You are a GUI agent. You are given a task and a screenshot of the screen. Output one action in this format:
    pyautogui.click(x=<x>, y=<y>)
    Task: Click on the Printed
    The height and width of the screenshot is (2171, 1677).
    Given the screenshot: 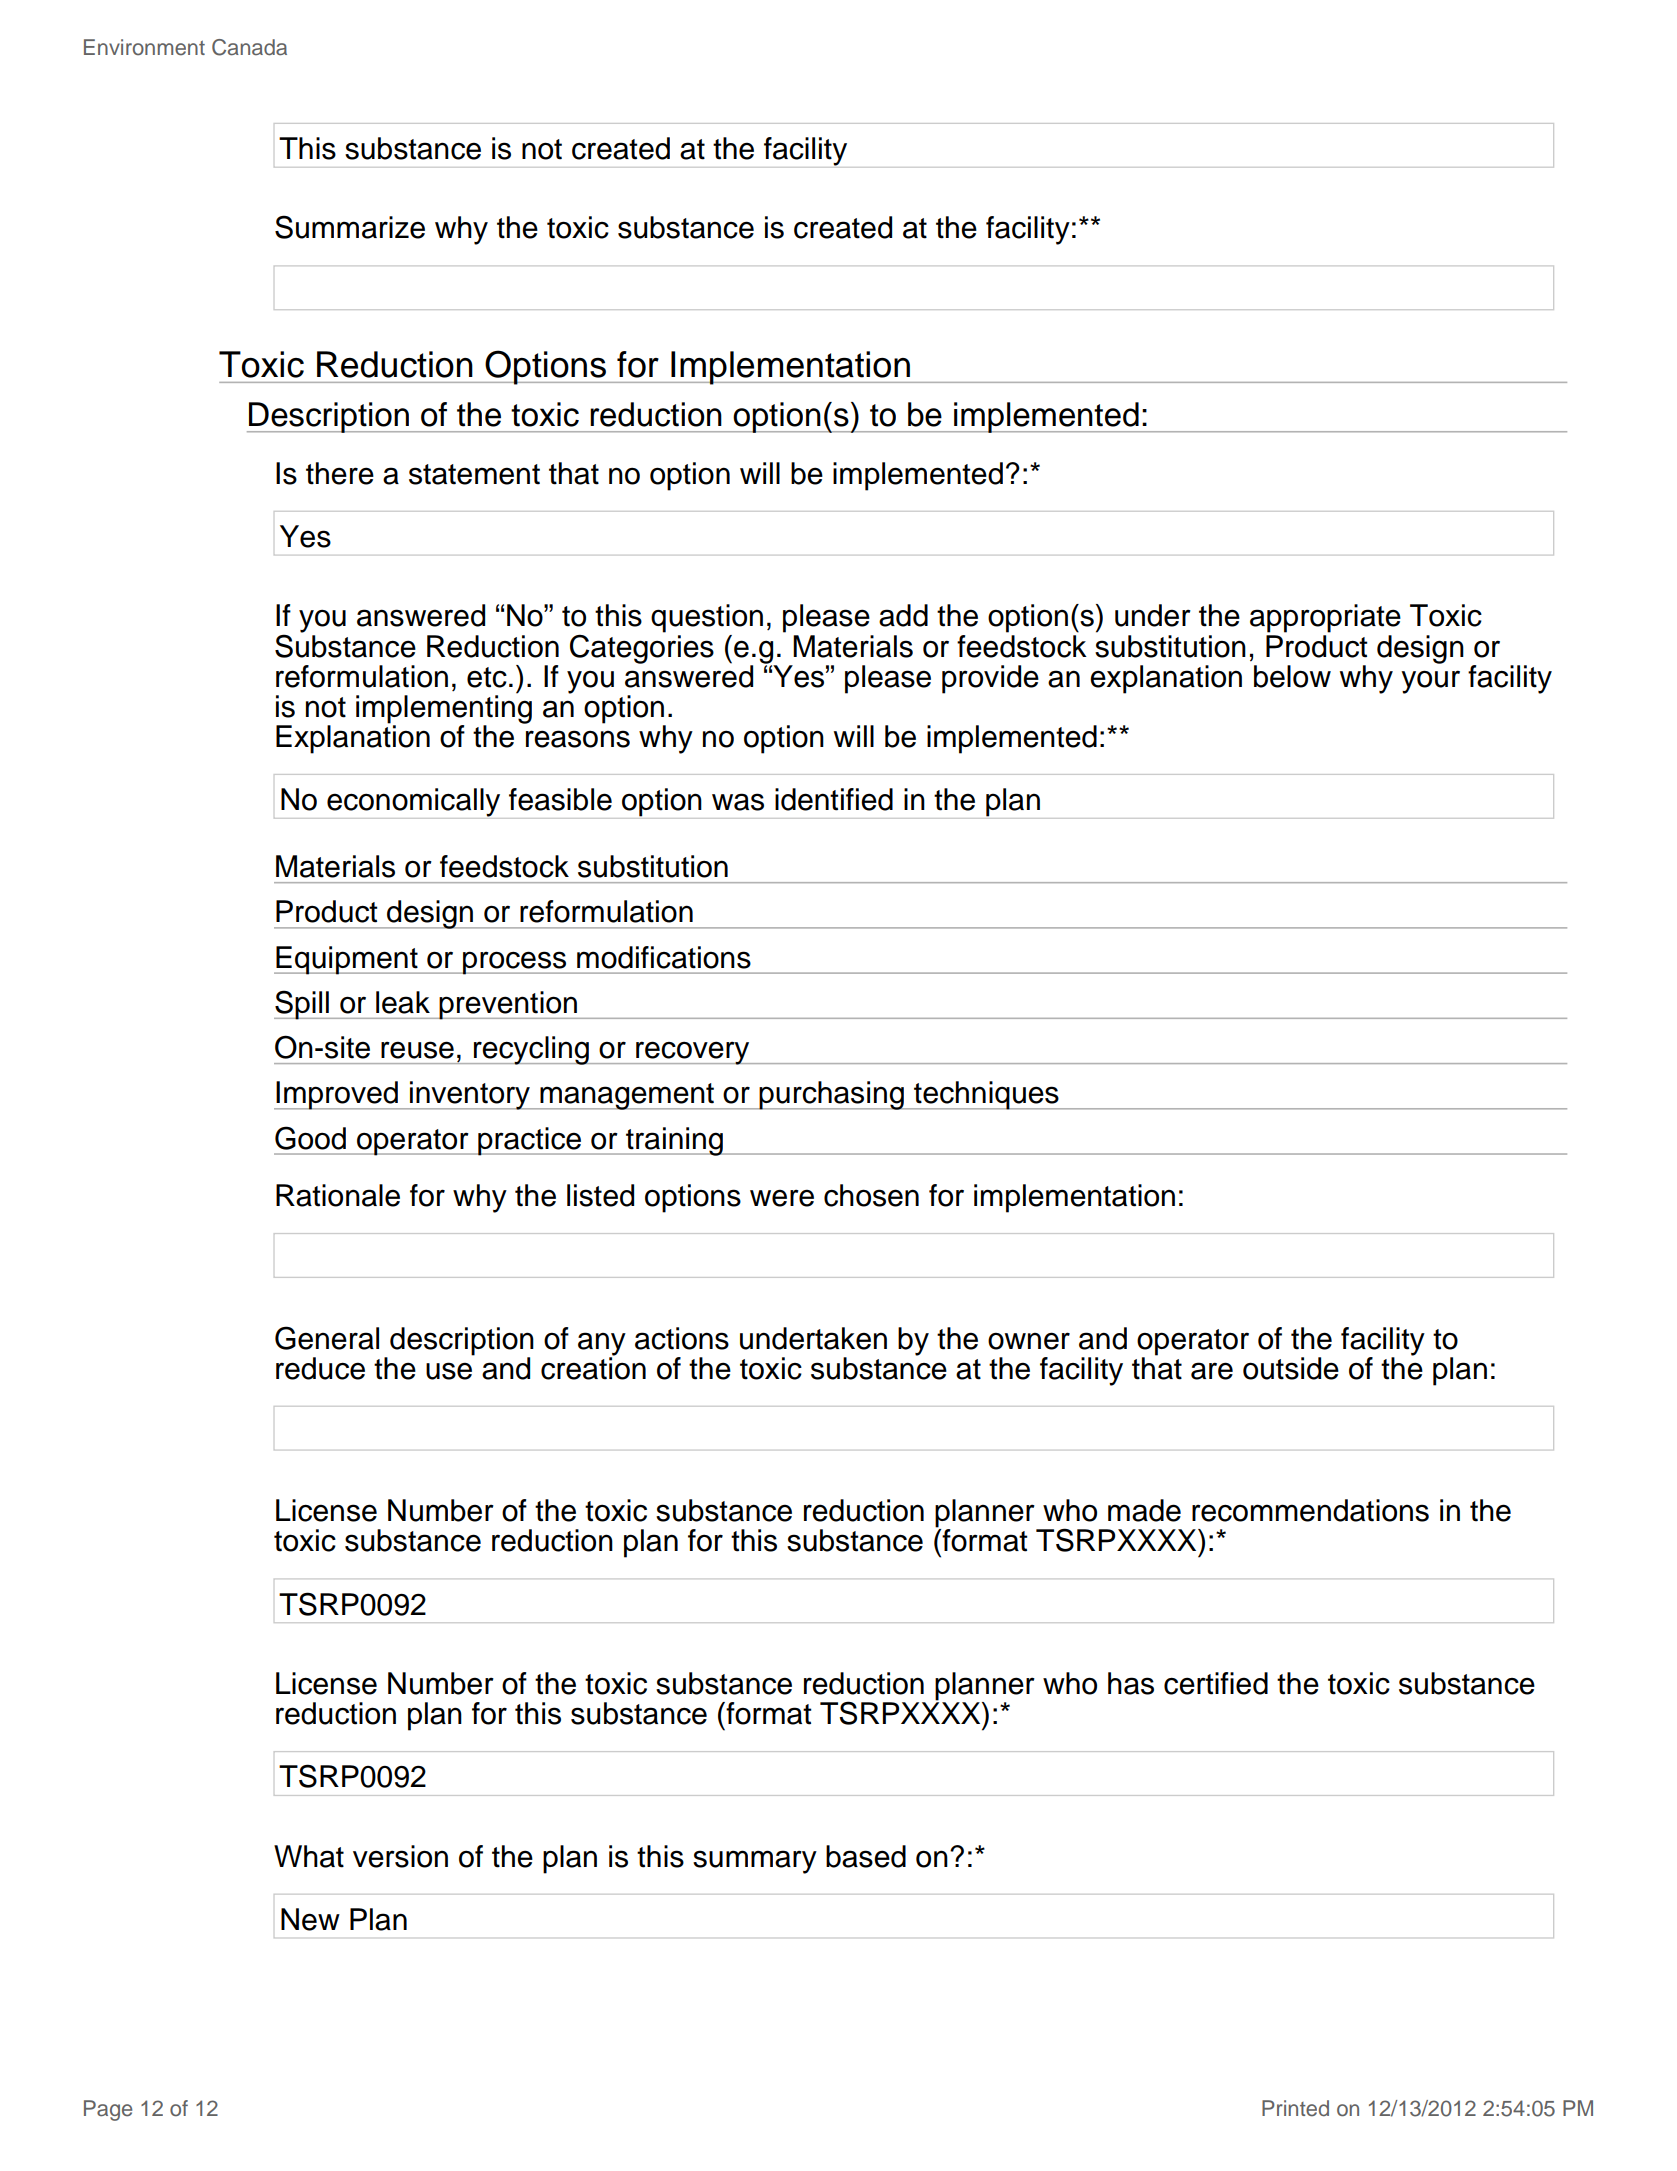 What is the action you would take?
    pyautogui.click(x=1295, y=2108)
